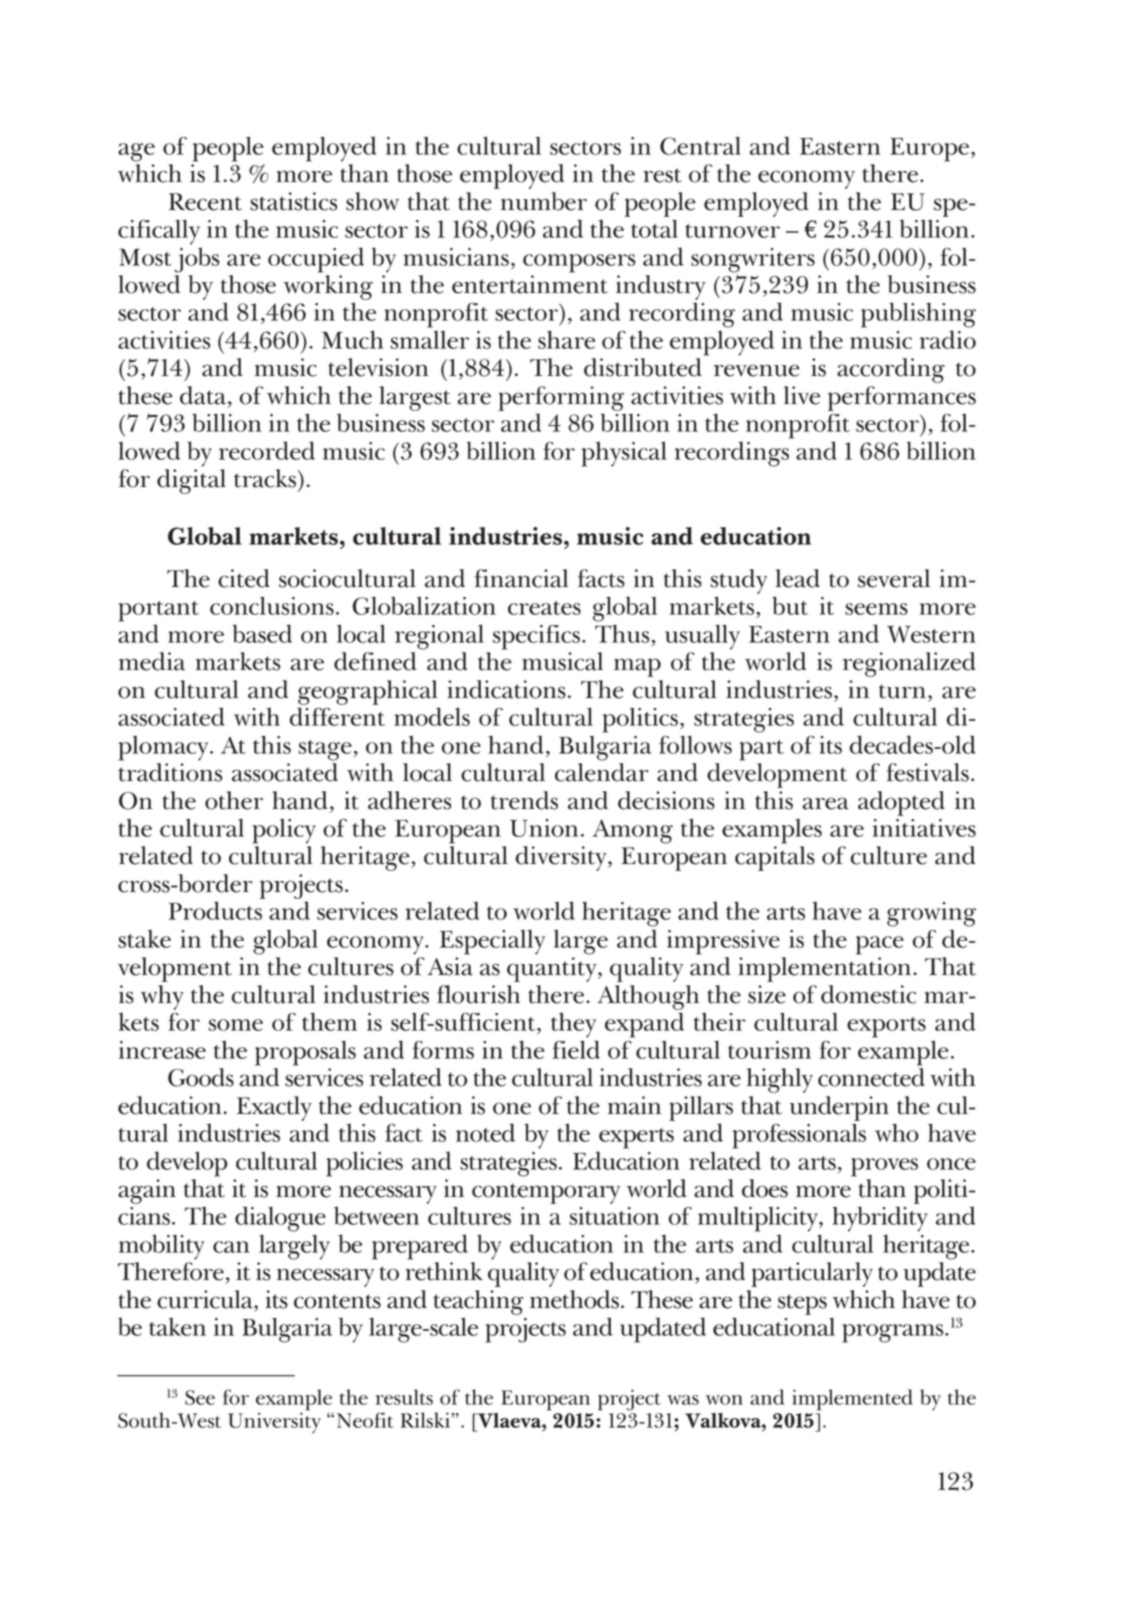 Image resolution: width=1127 pixels, height=1618 pixels. Describe the element at coordinates (274, 1421) in the document. I see `University` at that location.
